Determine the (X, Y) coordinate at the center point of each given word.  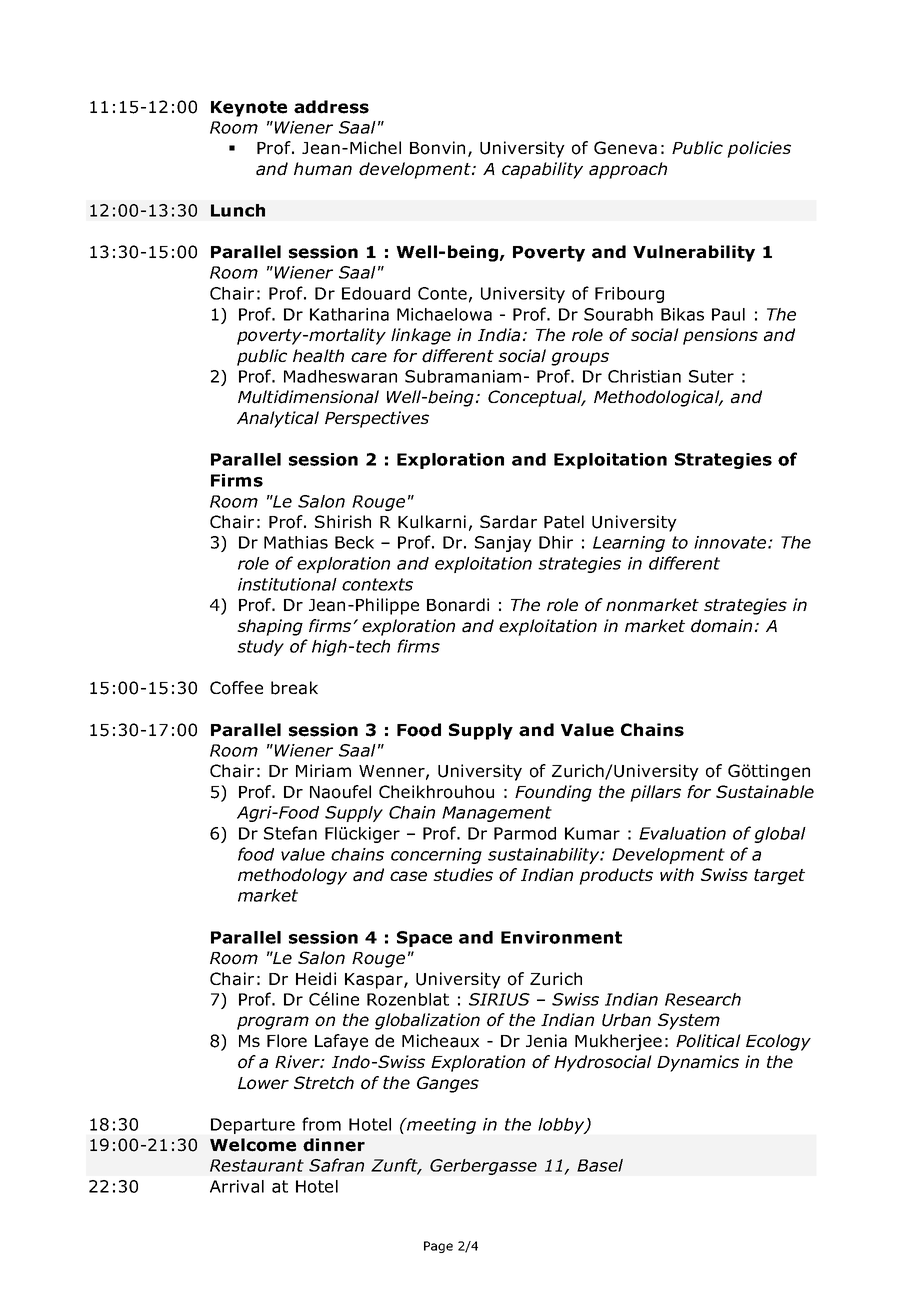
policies (759, 149)
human (323, 169)
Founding (553, 793)
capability (542, 170)
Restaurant (257, 1165)
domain (721, 626)
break (294, 688)
